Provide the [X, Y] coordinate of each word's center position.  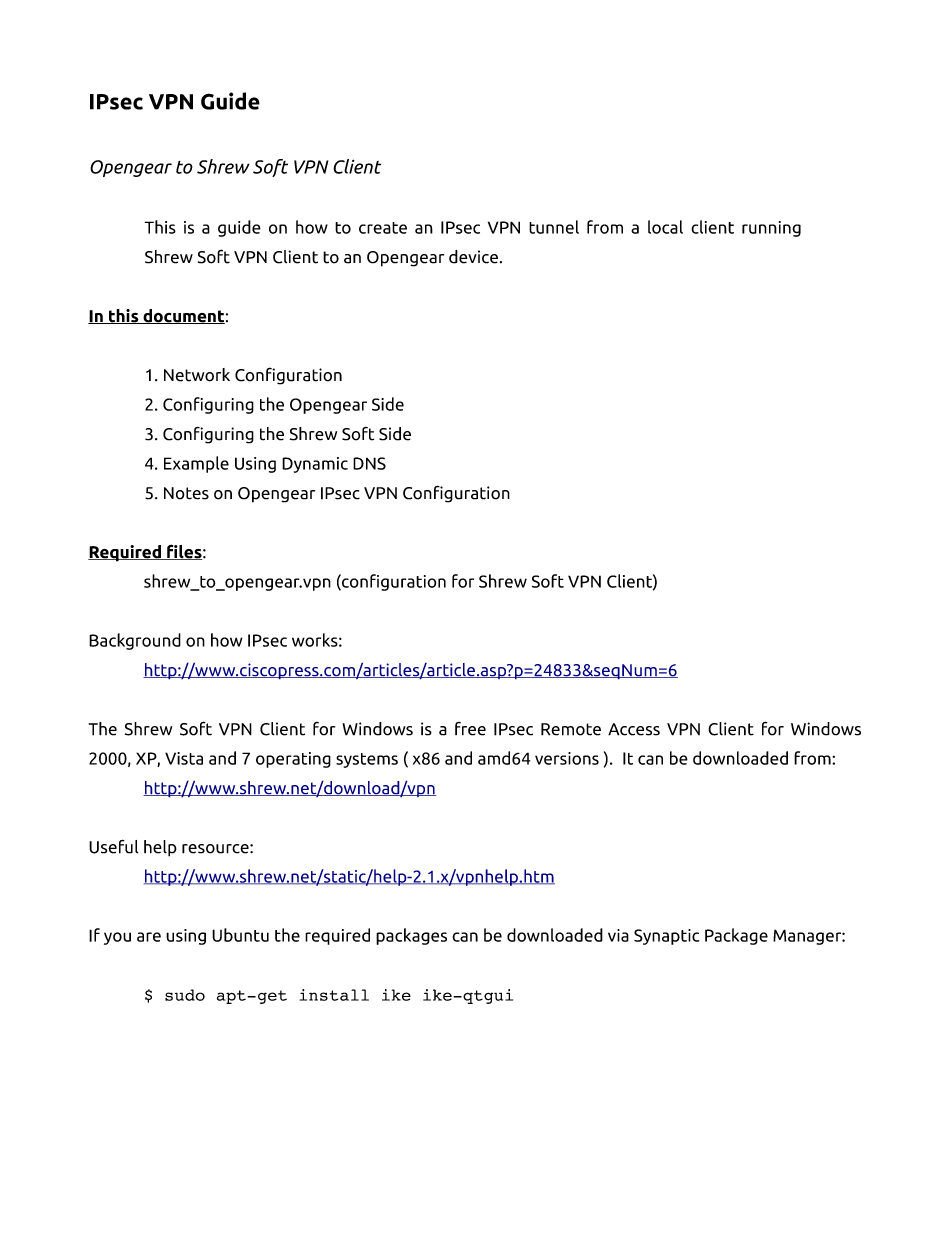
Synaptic [666, 937]
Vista [184, 758]
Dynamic [315, 465]
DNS [369, 463]
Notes [186, 493]
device [473, 257]
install [334, 995]
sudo [185, 995]
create [383, 228]
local [665, 227]
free [470, 729]
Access [634, 729]
